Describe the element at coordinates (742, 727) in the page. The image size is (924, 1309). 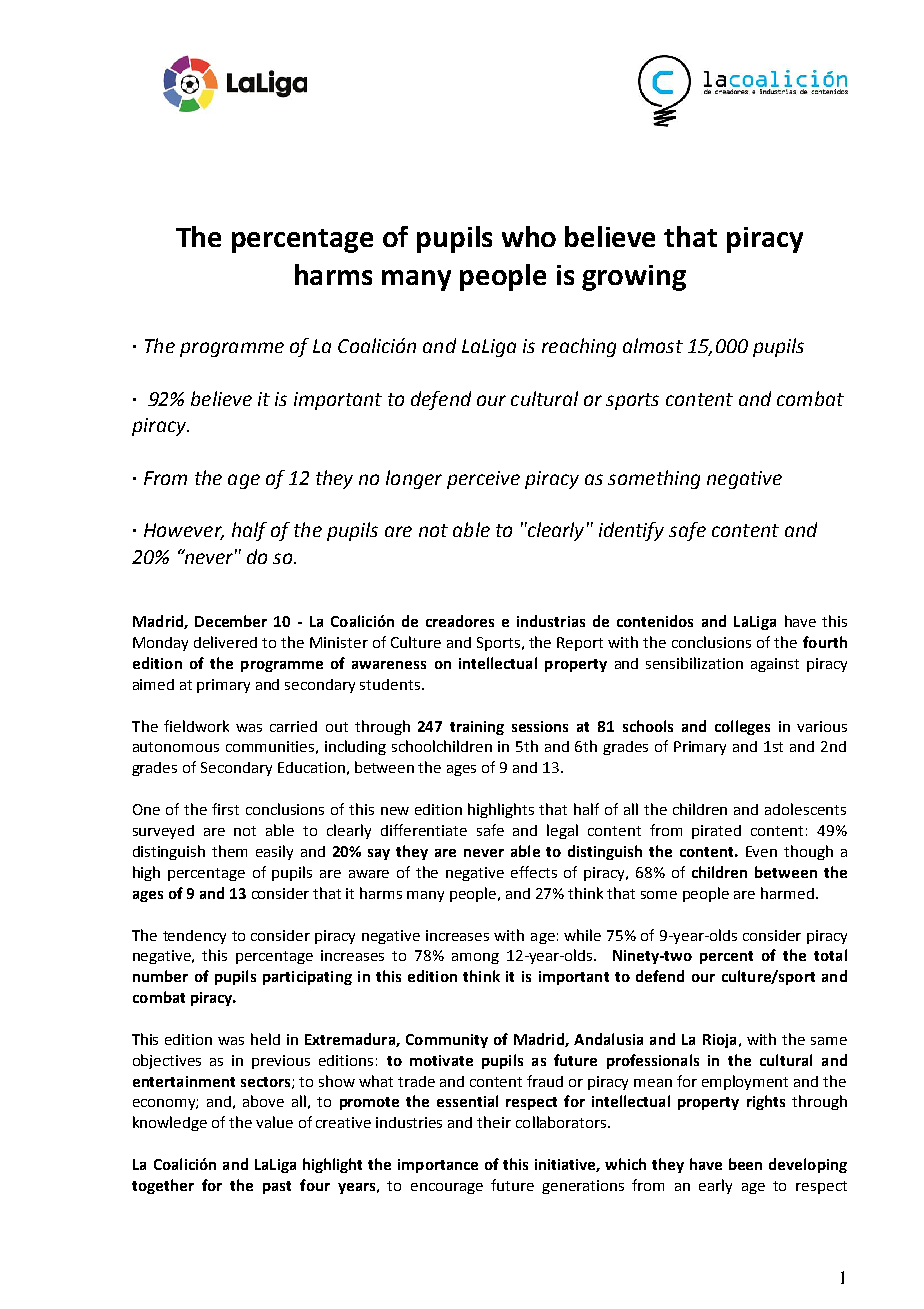
I see `colleges` at that location.
